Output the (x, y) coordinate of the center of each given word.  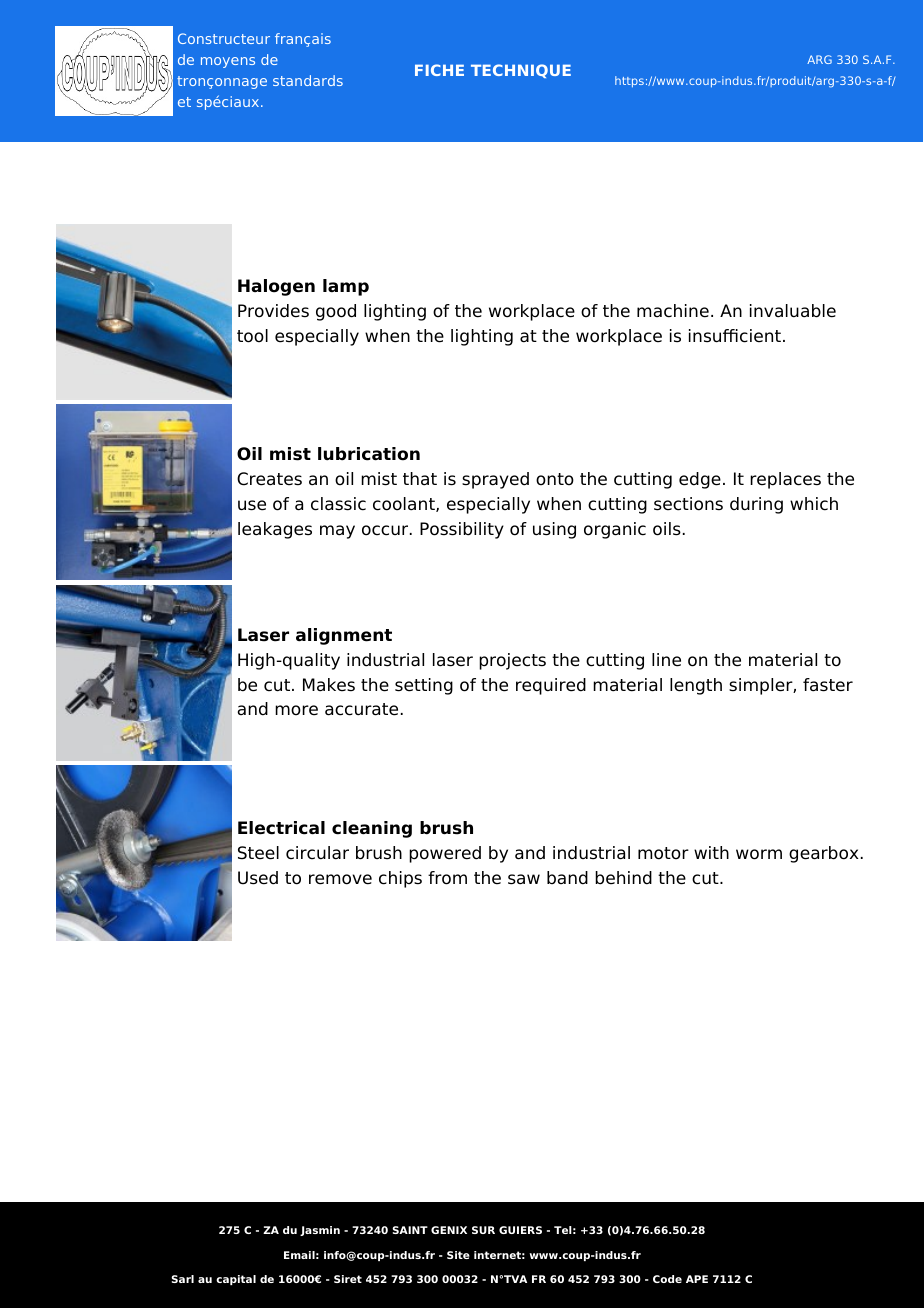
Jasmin (320, 1231)
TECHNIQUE (521, 71)
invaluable (793, 311)
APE (697, 1279)
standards (308, 80)
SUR (483, 1230)
